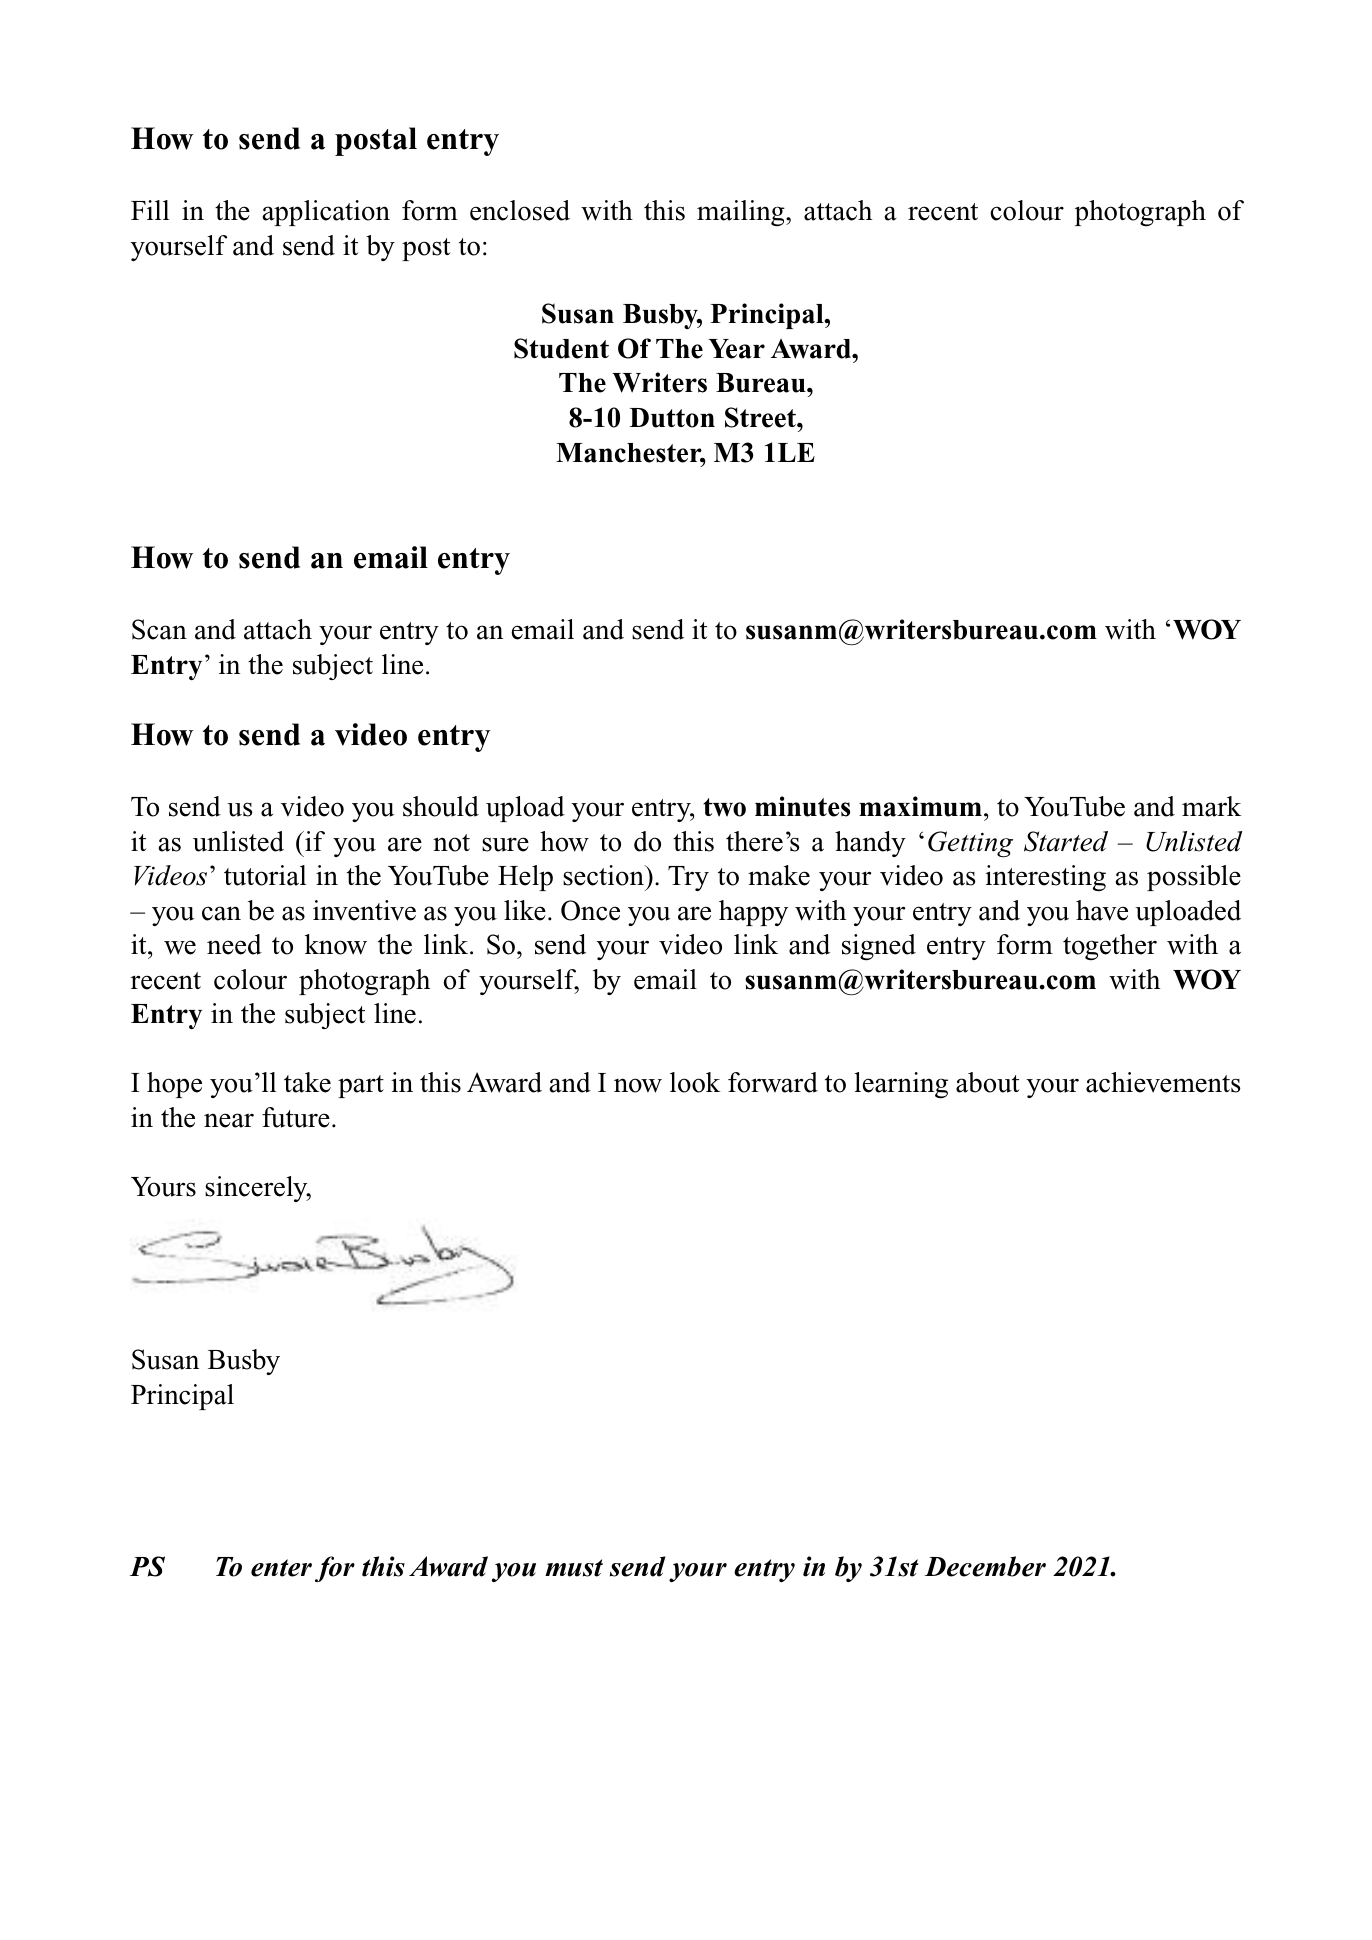 Image resolution: width=1372 pixels, height=1940 pixels. Describe the element at coordinates (281, 1568) in the document. I see `enter` at that location.
